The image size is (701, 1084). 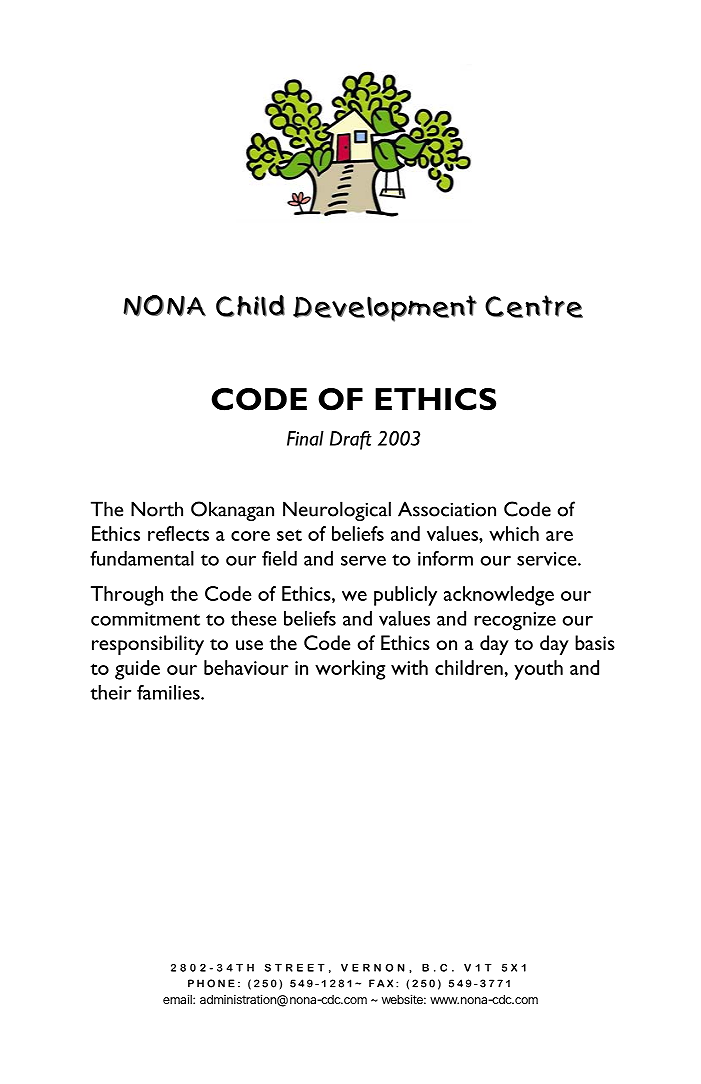 What do you see at coordinates (534, 306) in the page?
I see `Centre` at bounding box center [534, 306].
